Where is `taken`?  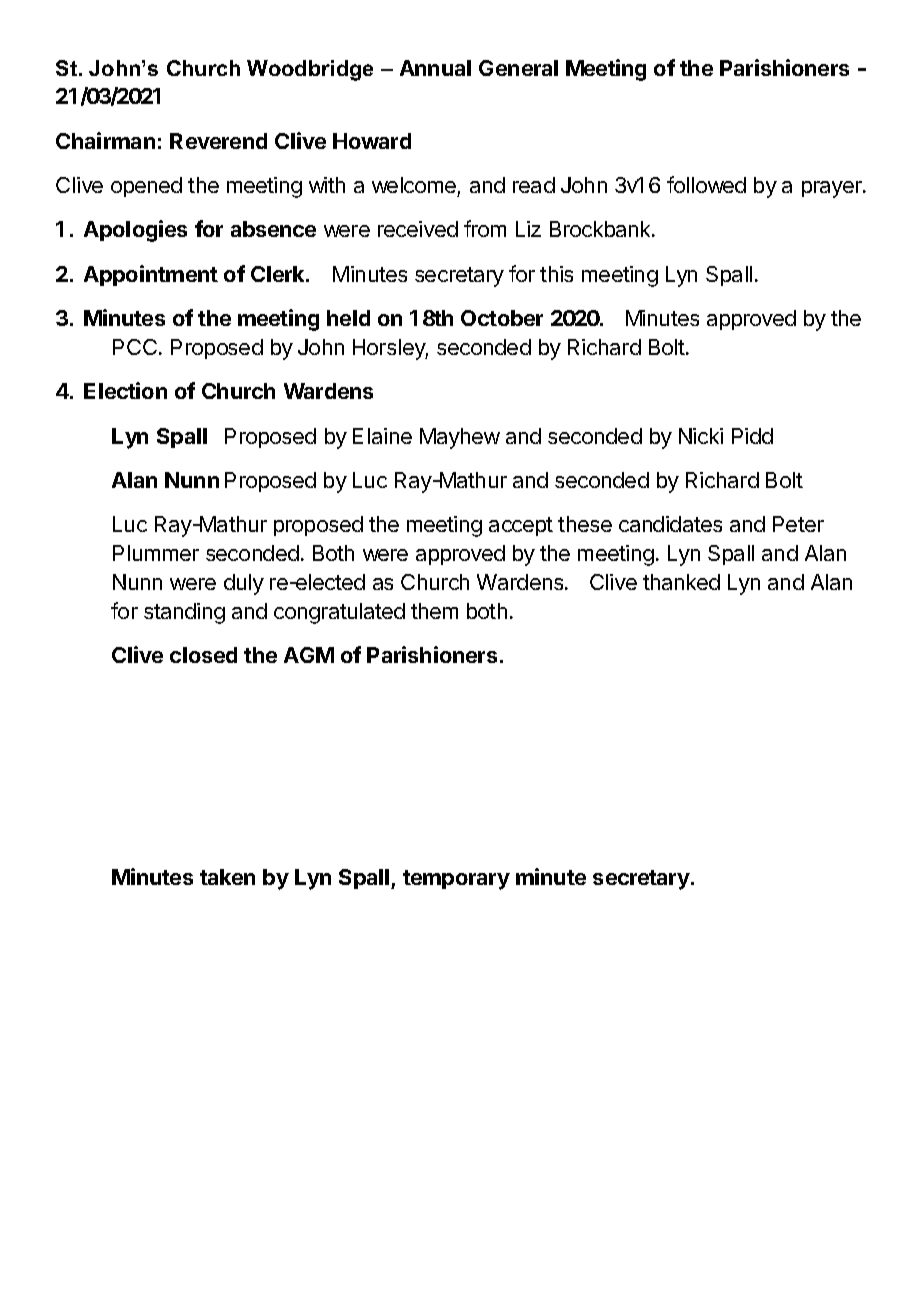 taken is located at coordinates (227, 877).
